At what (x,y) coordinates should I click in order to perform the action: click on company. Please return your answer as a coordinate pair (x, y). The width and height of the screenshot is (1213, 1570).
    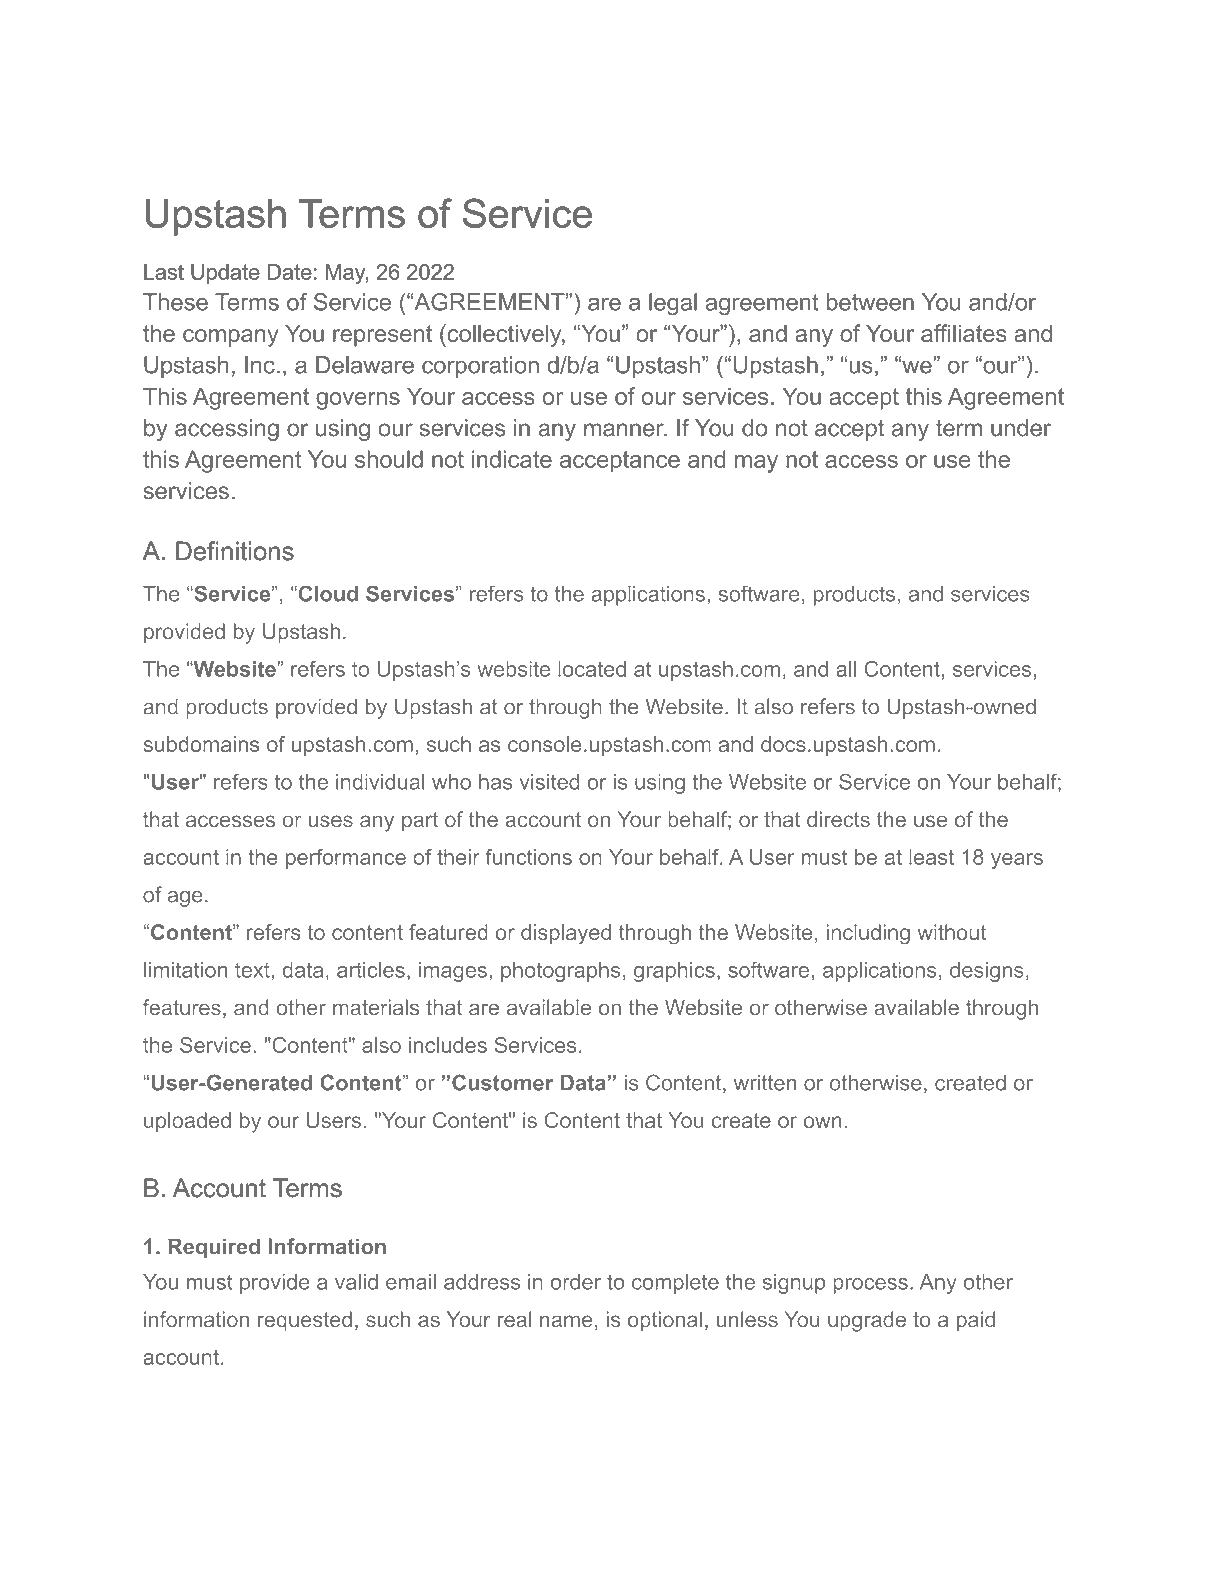
    Looking at the image, I should click on (231, 338).
